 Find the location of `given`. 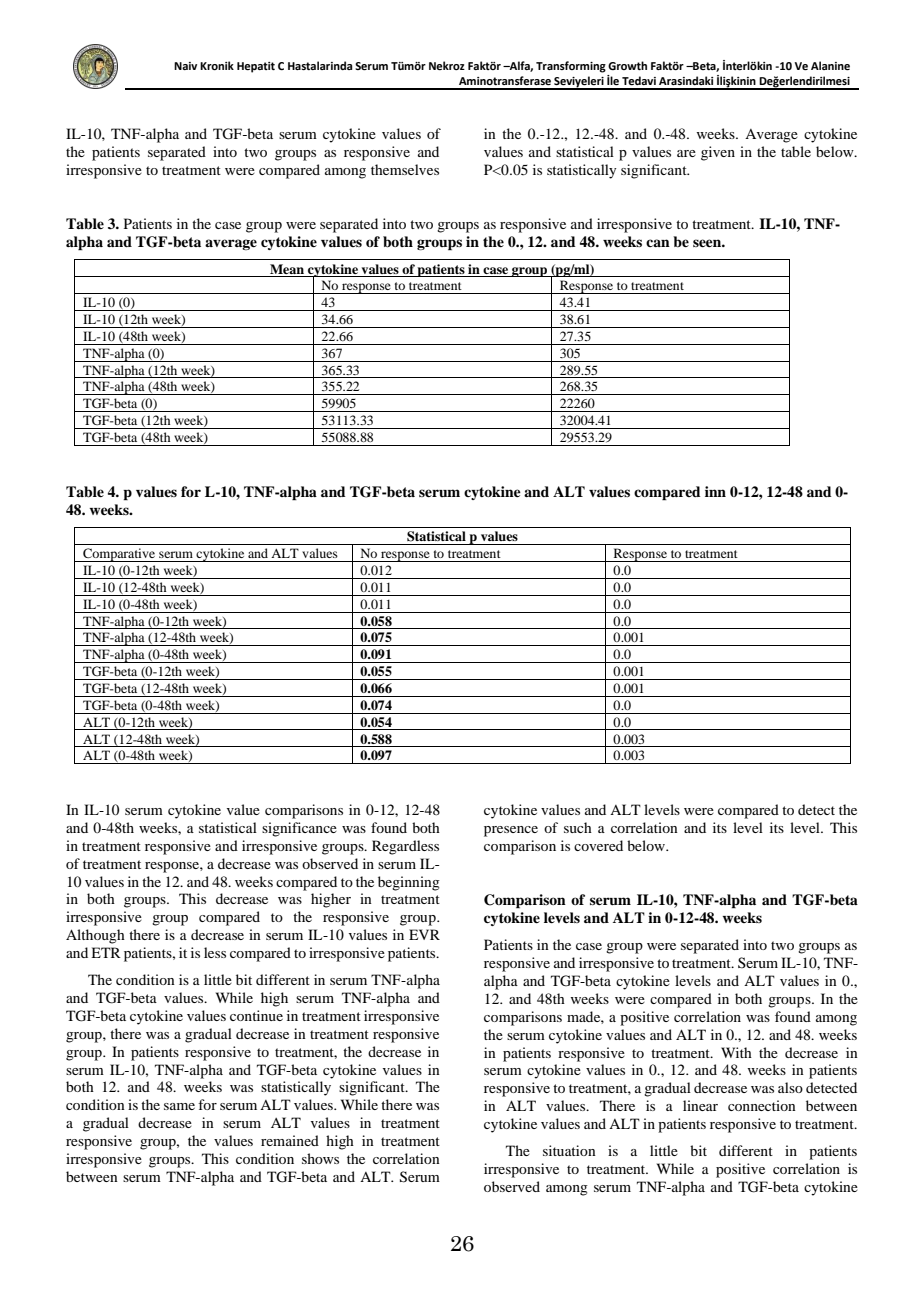

given is located at coordinates (718, 153).
